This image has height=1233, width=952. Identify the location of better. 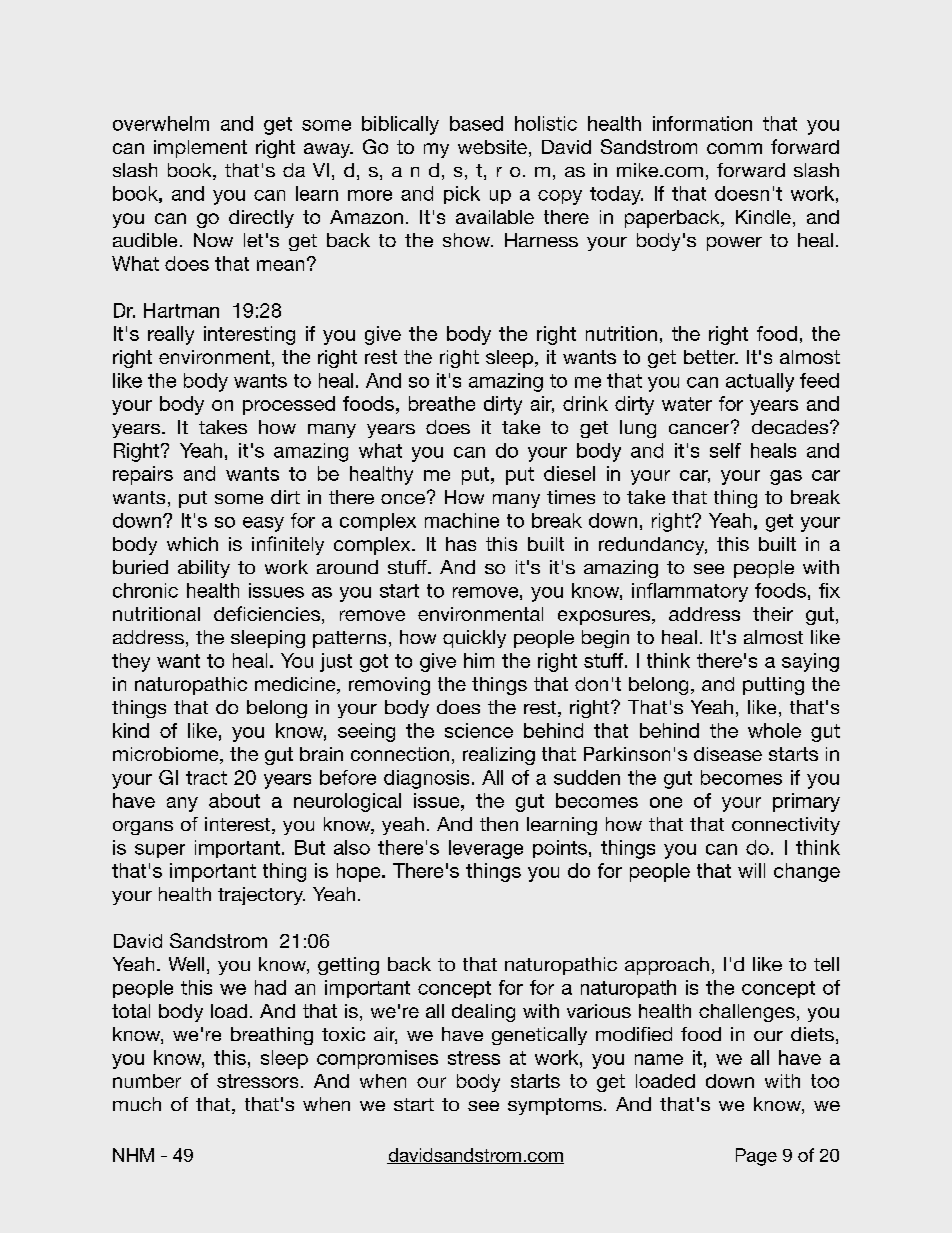
(711, 357).
